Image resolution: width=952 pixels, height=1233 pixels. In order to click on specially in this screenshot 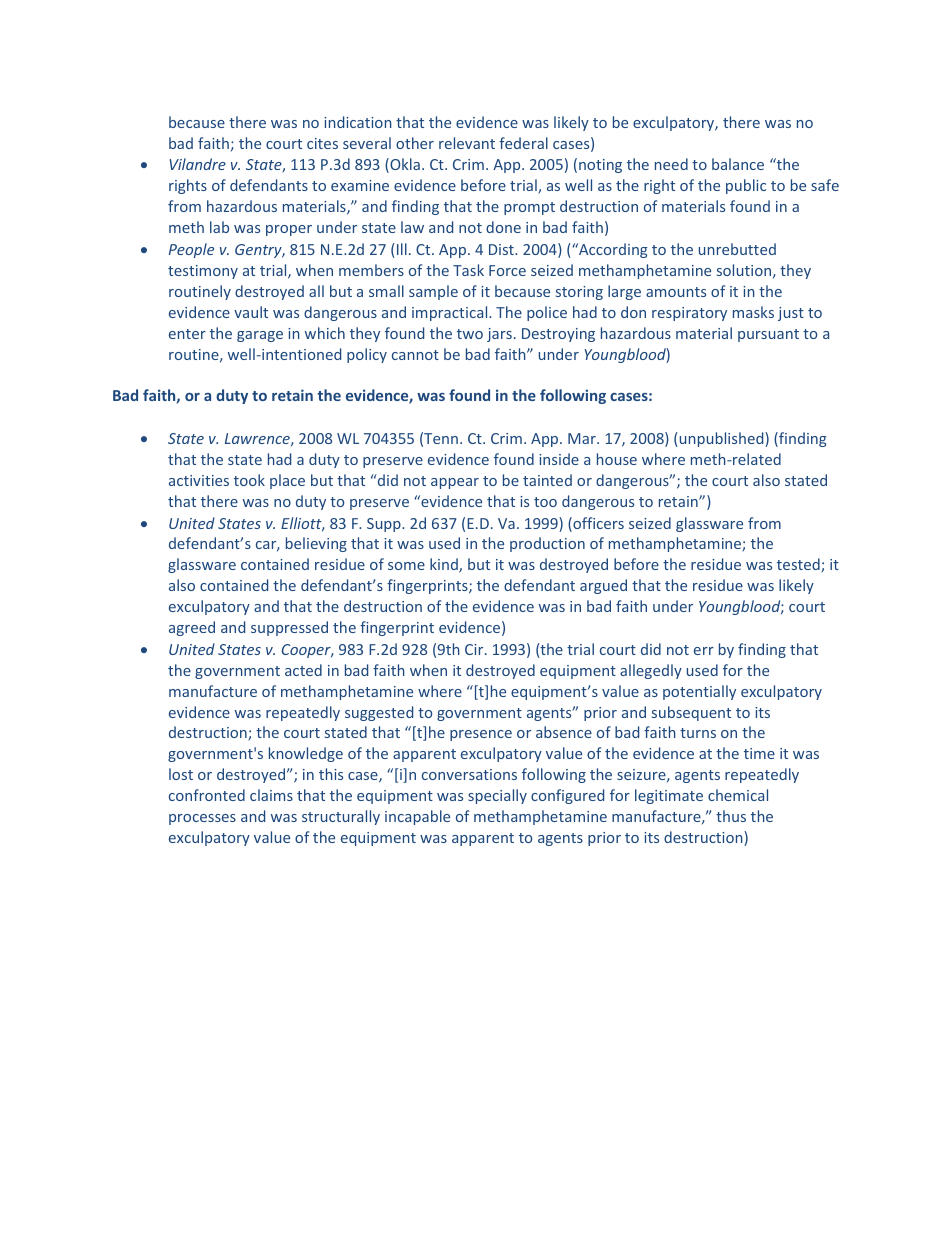, I will do `click(497, 796)`.
